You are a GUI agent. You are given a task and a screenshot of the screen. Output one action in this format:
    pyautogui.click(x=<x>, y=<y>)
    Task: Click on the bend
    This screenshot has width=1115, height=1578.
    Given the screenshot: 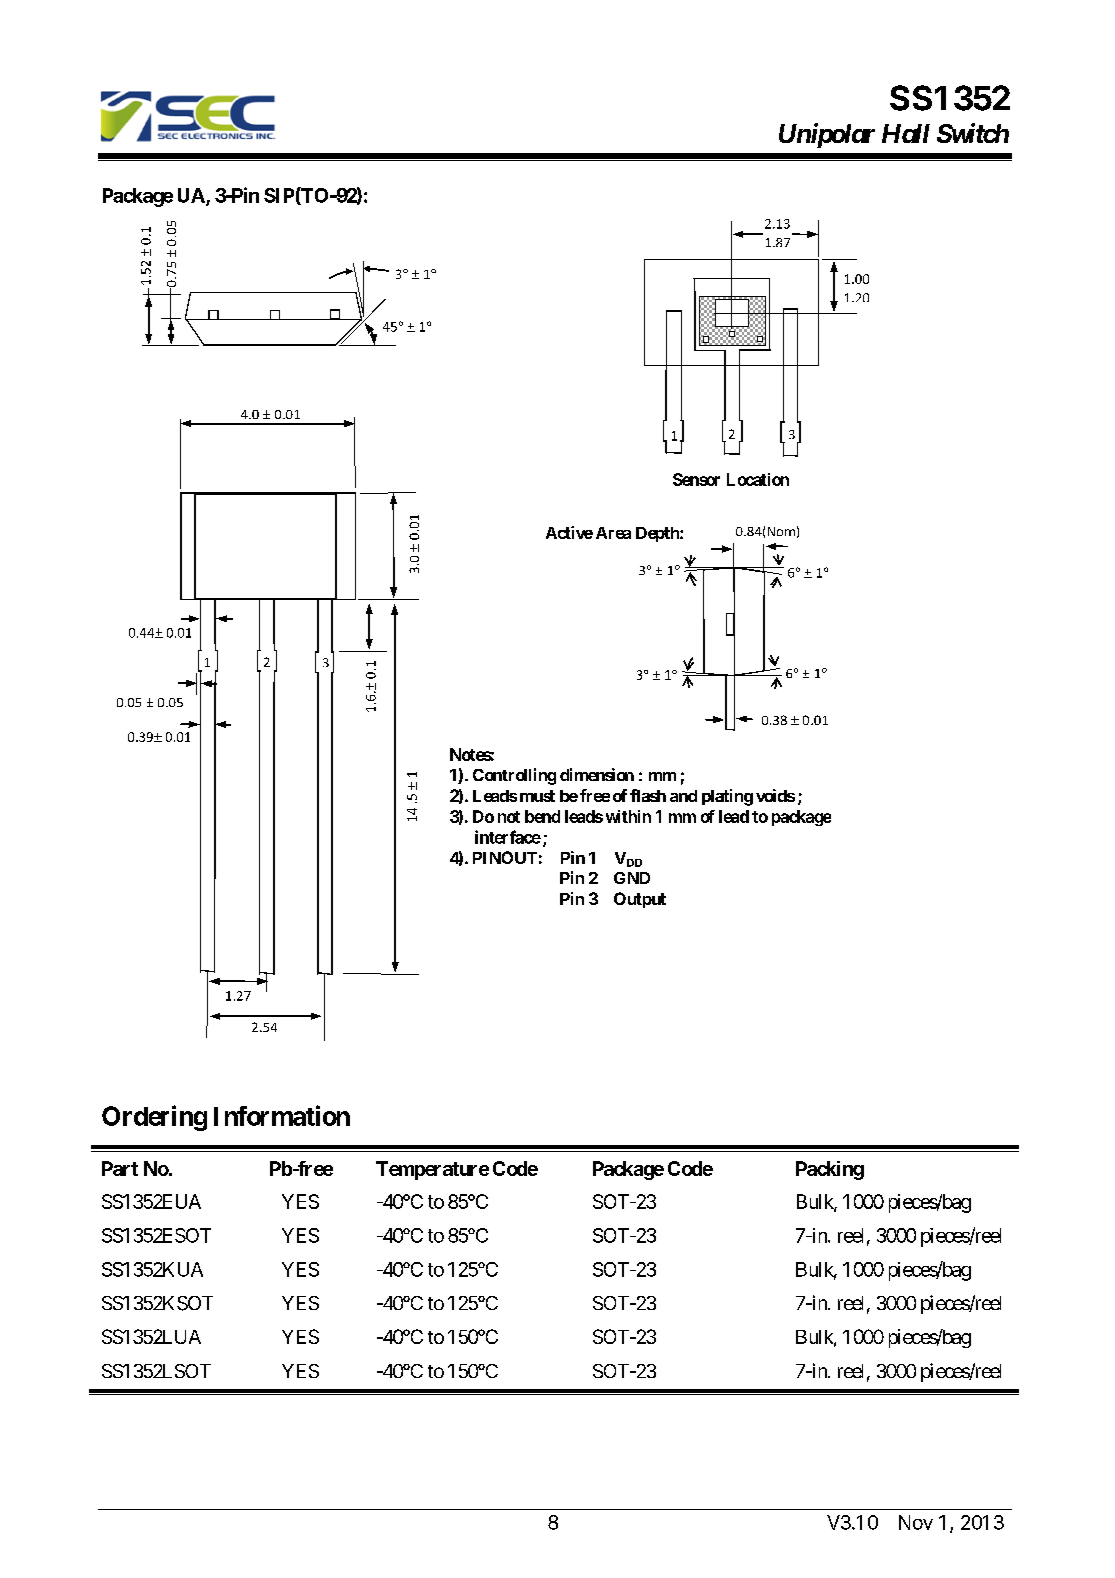 What is the action you would take?
    pyautogui.click(x=542, y=816)
